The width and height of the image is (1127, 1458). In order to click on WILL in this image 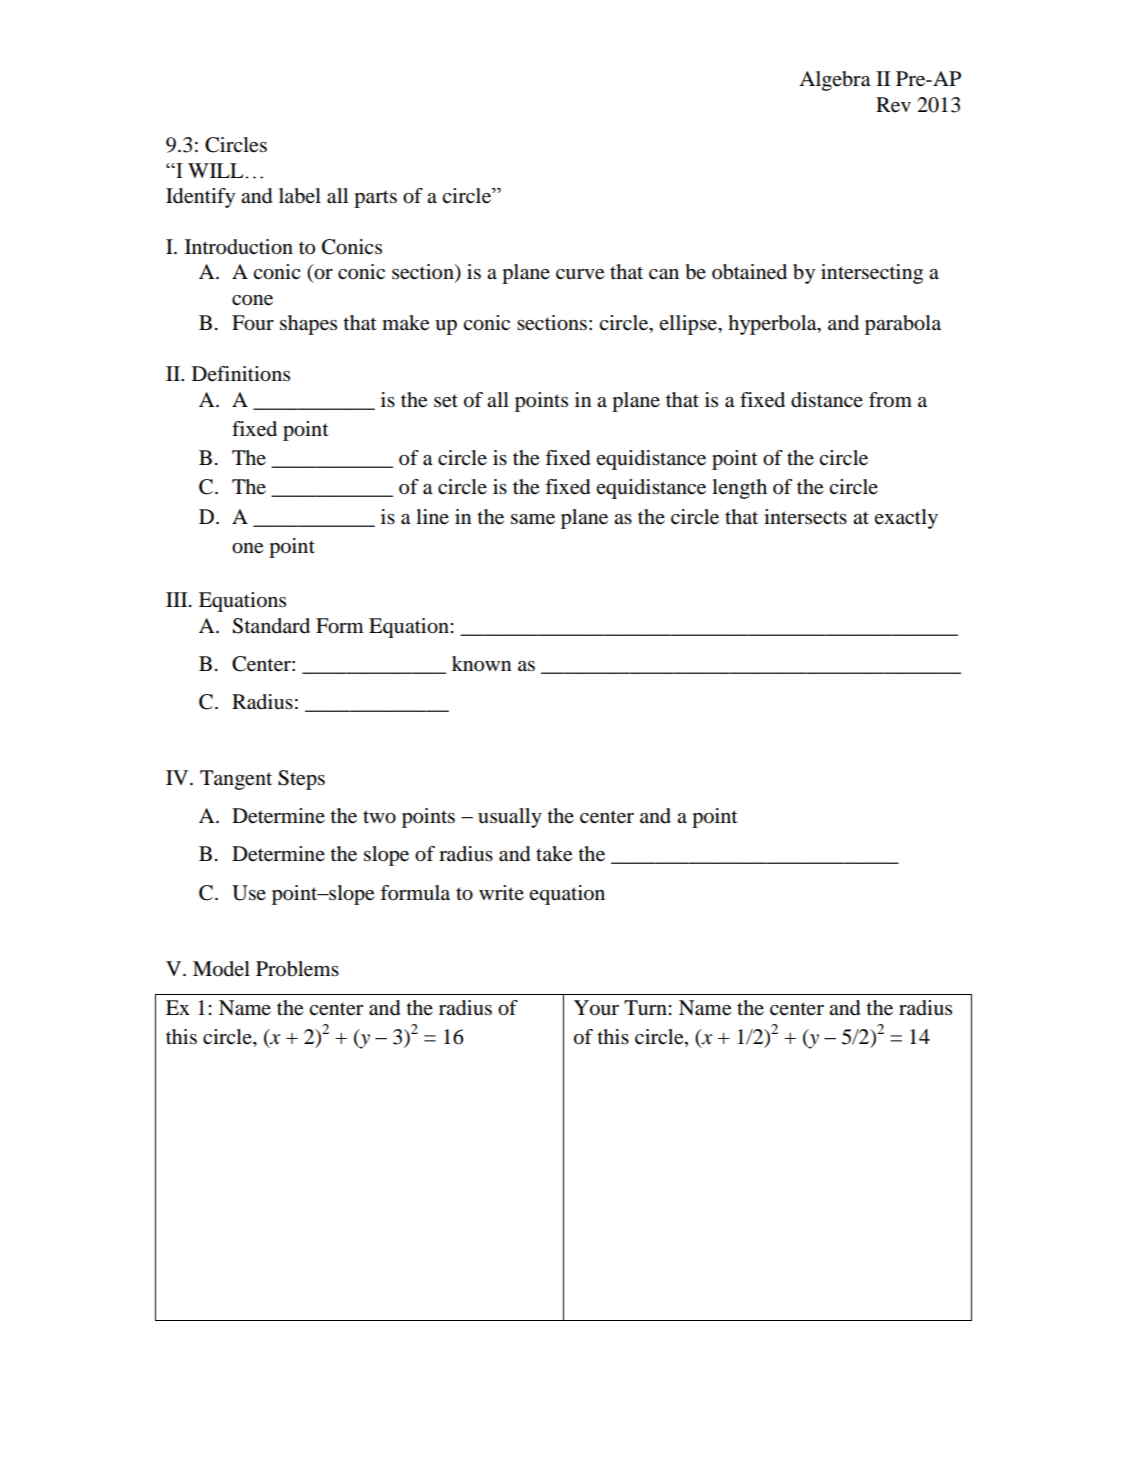, I will do `click(217, 170)`.
